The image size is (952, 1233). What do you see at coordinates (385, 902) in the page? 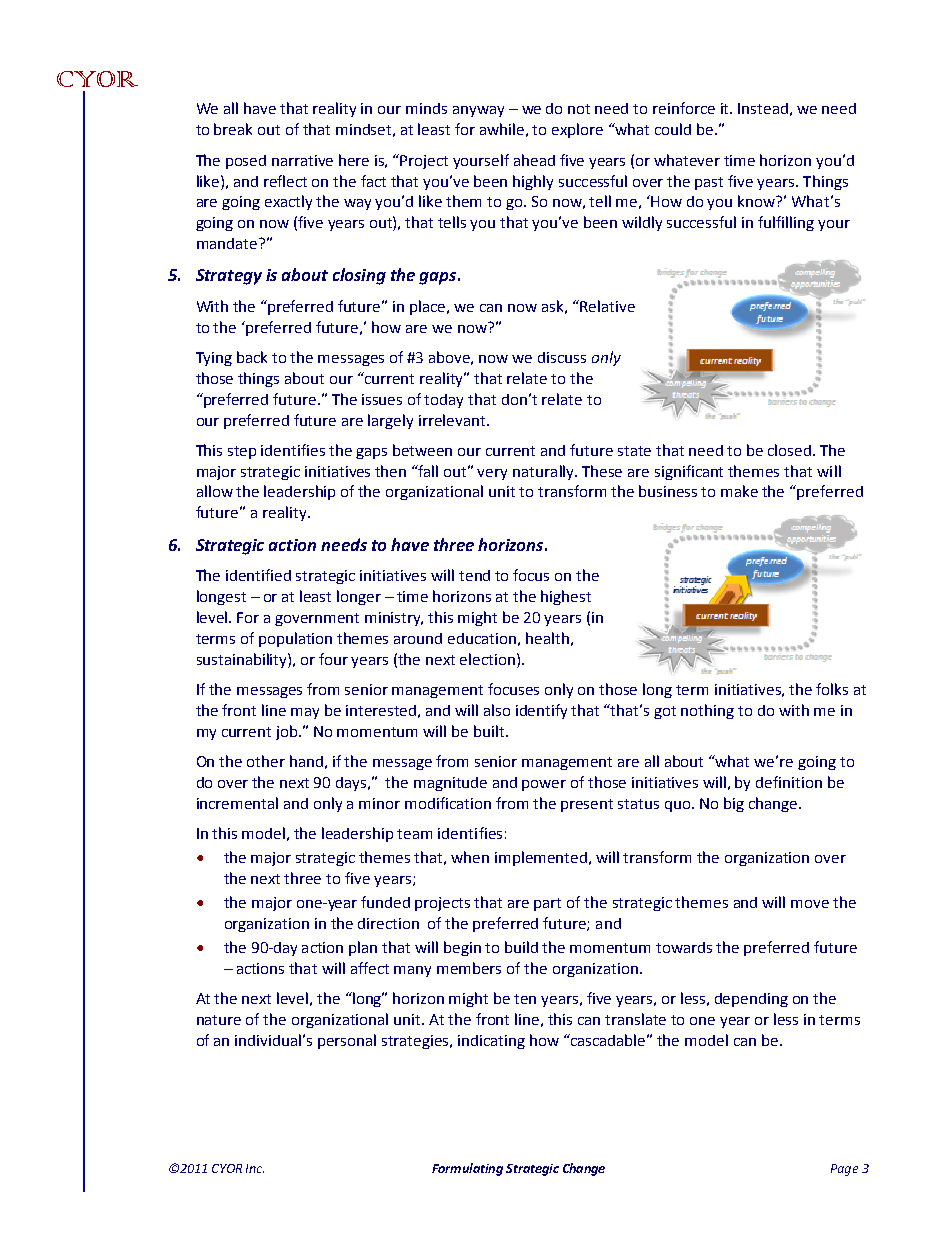
I see `funded` at bounding box center [385, 902].
